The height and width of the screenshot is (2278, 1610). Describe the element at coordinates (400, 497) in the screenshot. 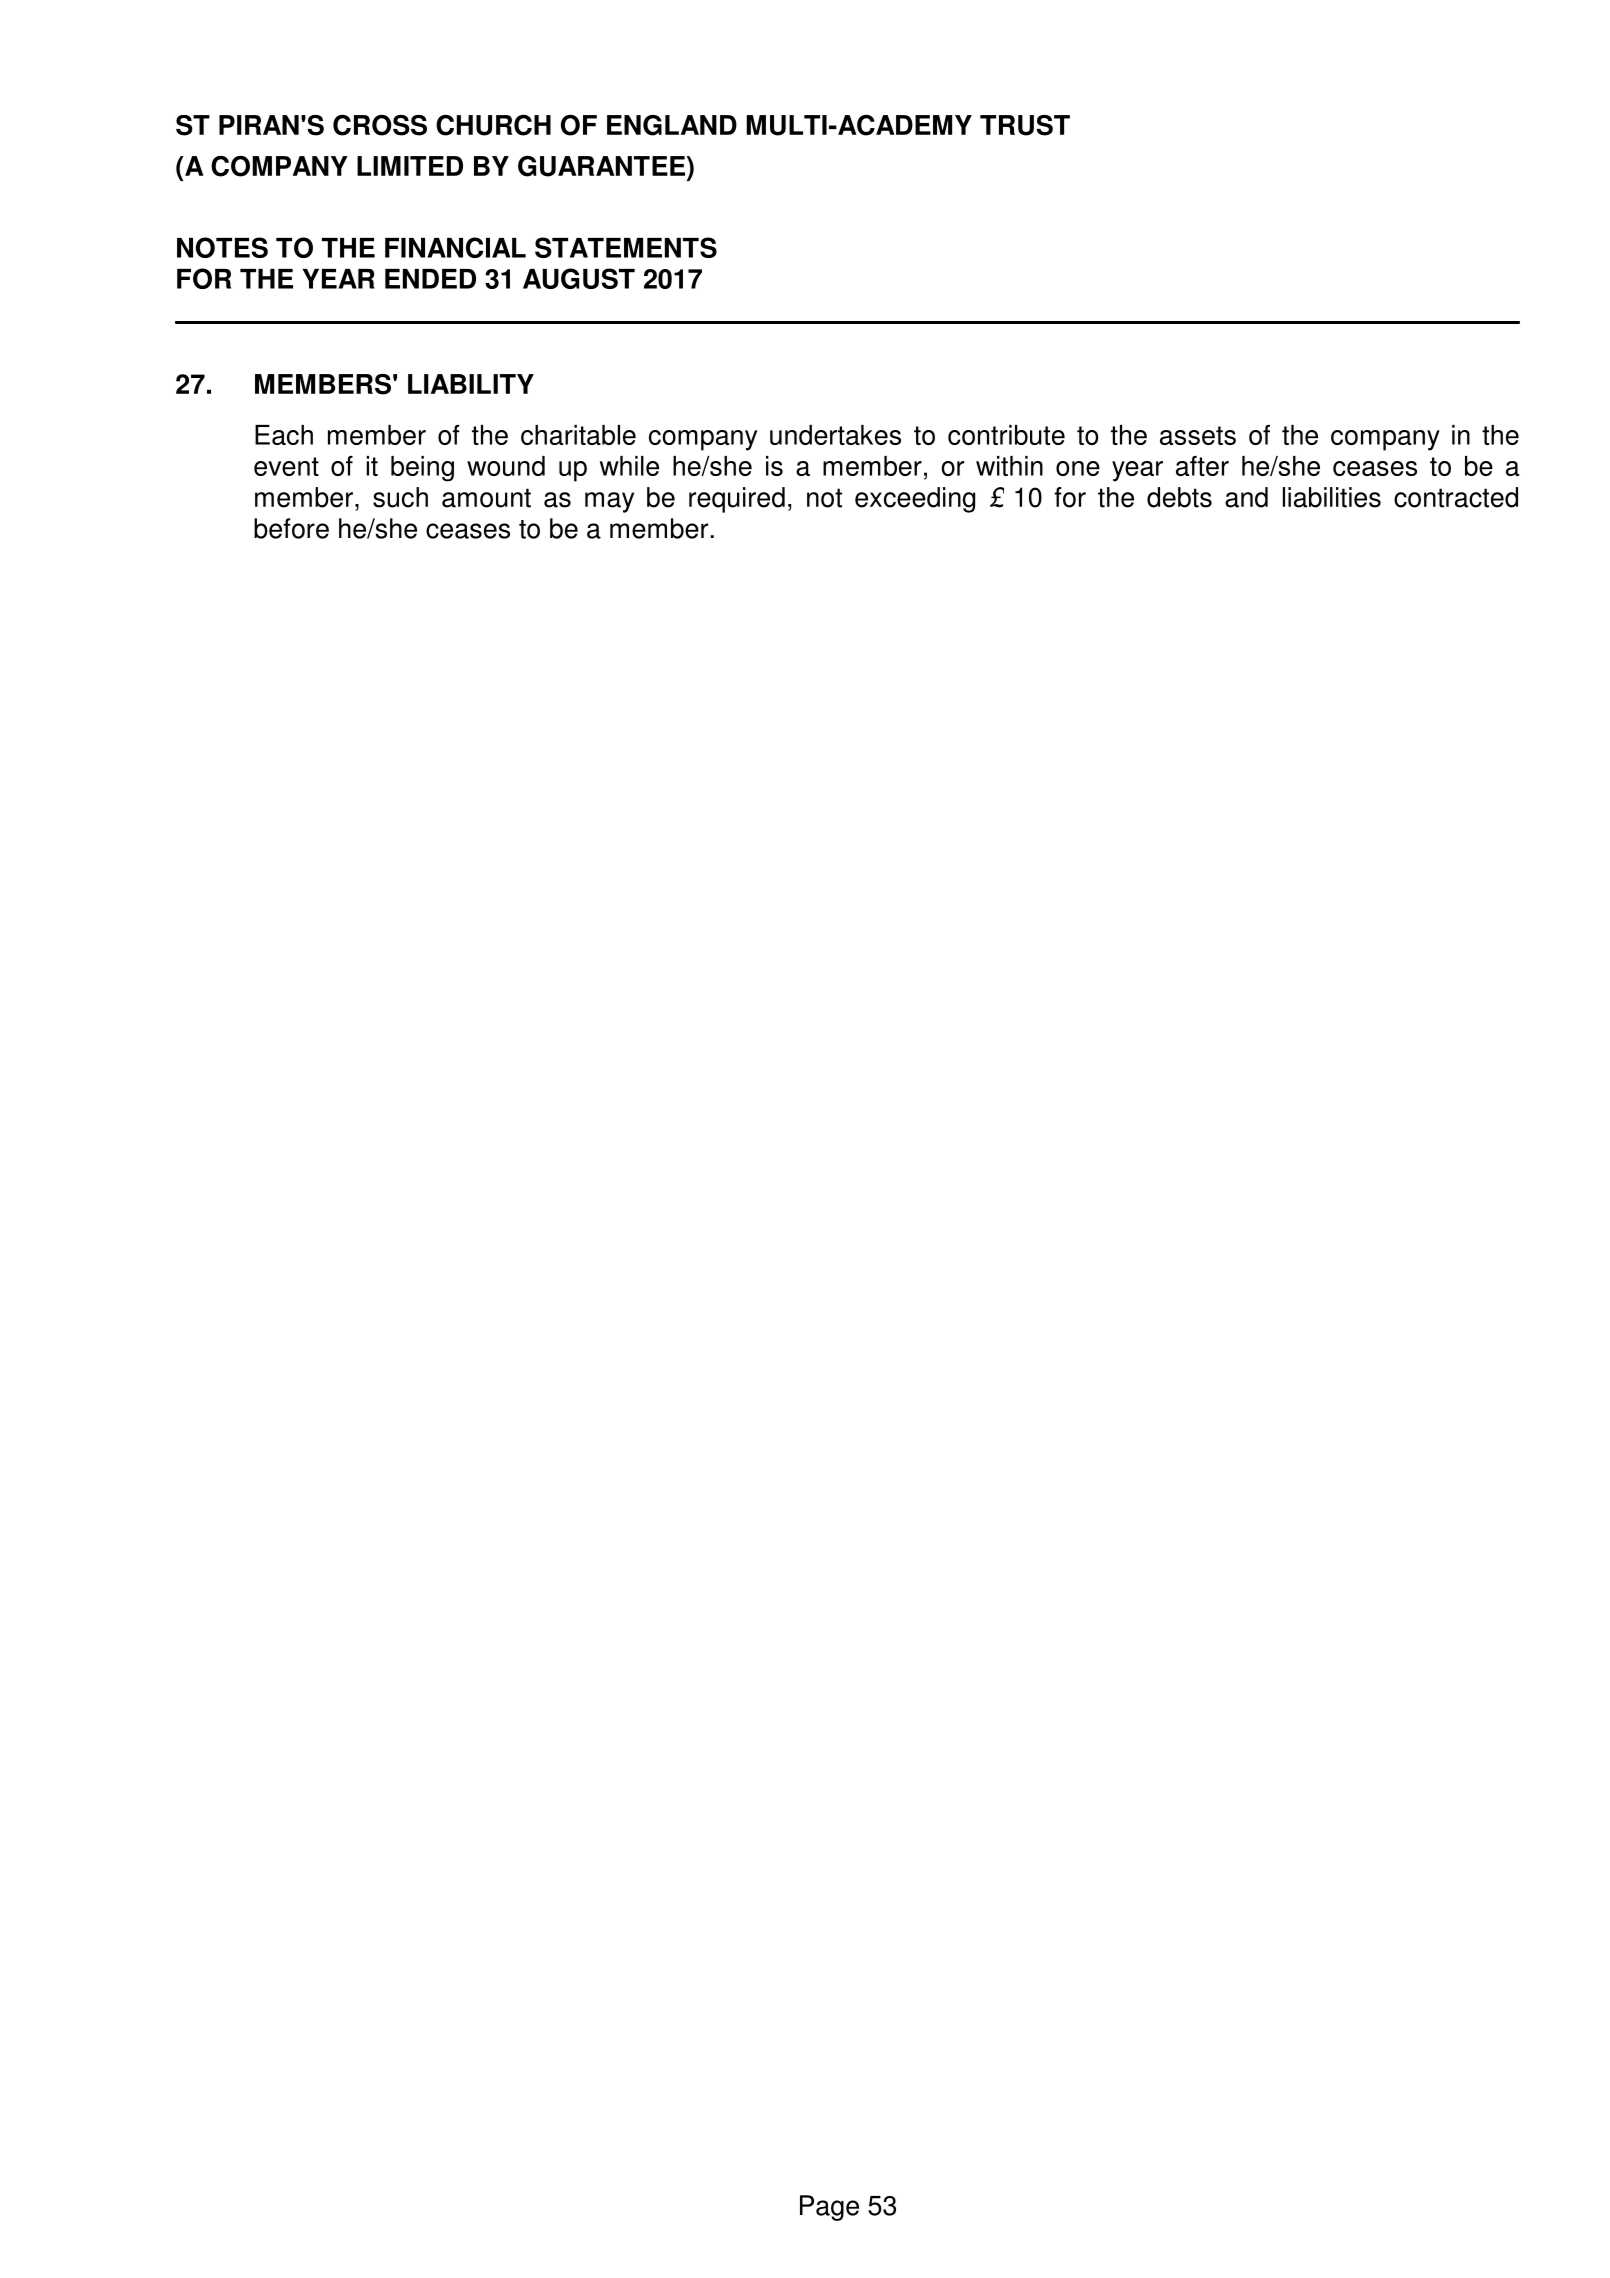

I see `such` at that location.
